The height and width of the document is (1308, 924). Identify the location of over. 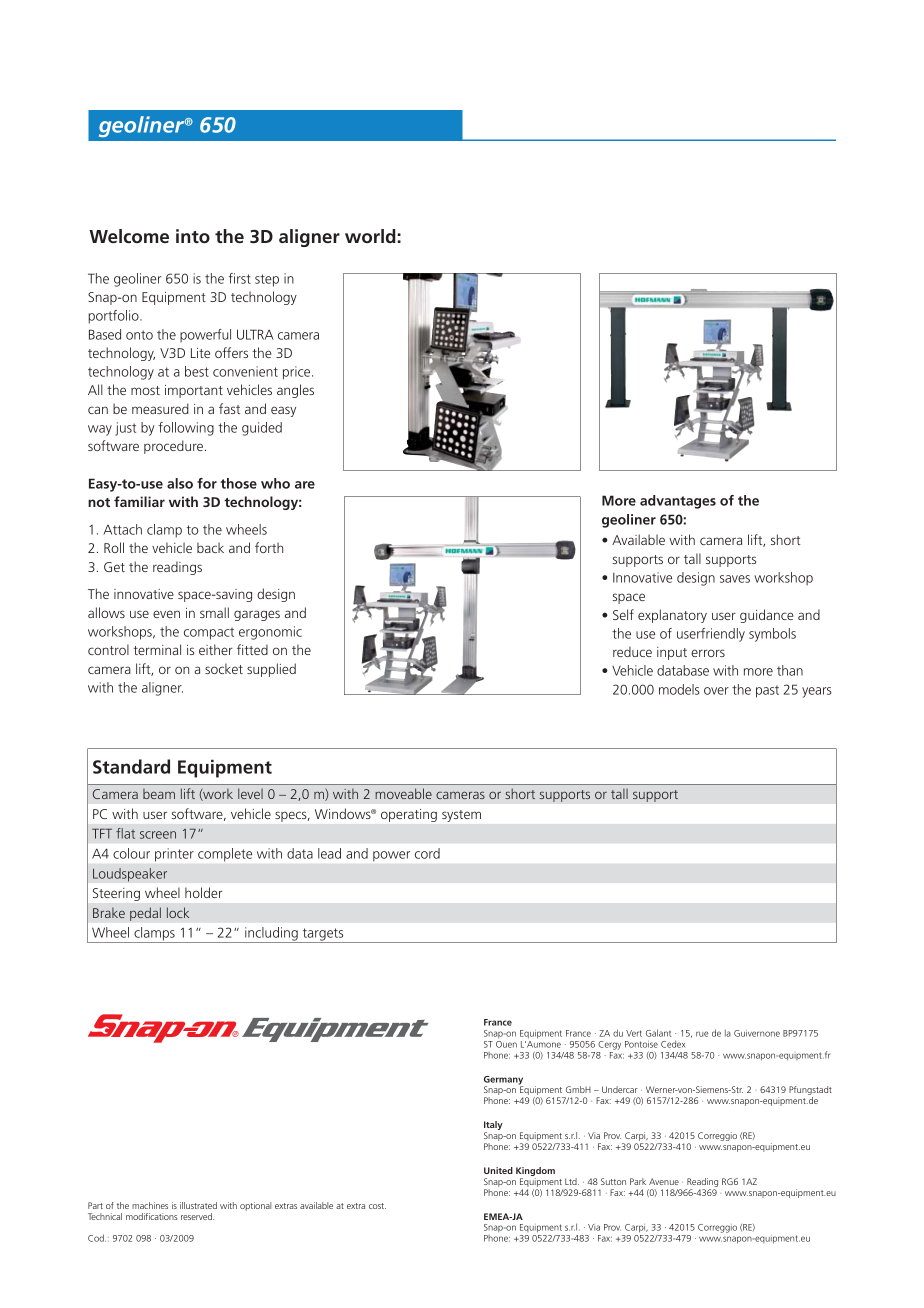
(716, 691).
